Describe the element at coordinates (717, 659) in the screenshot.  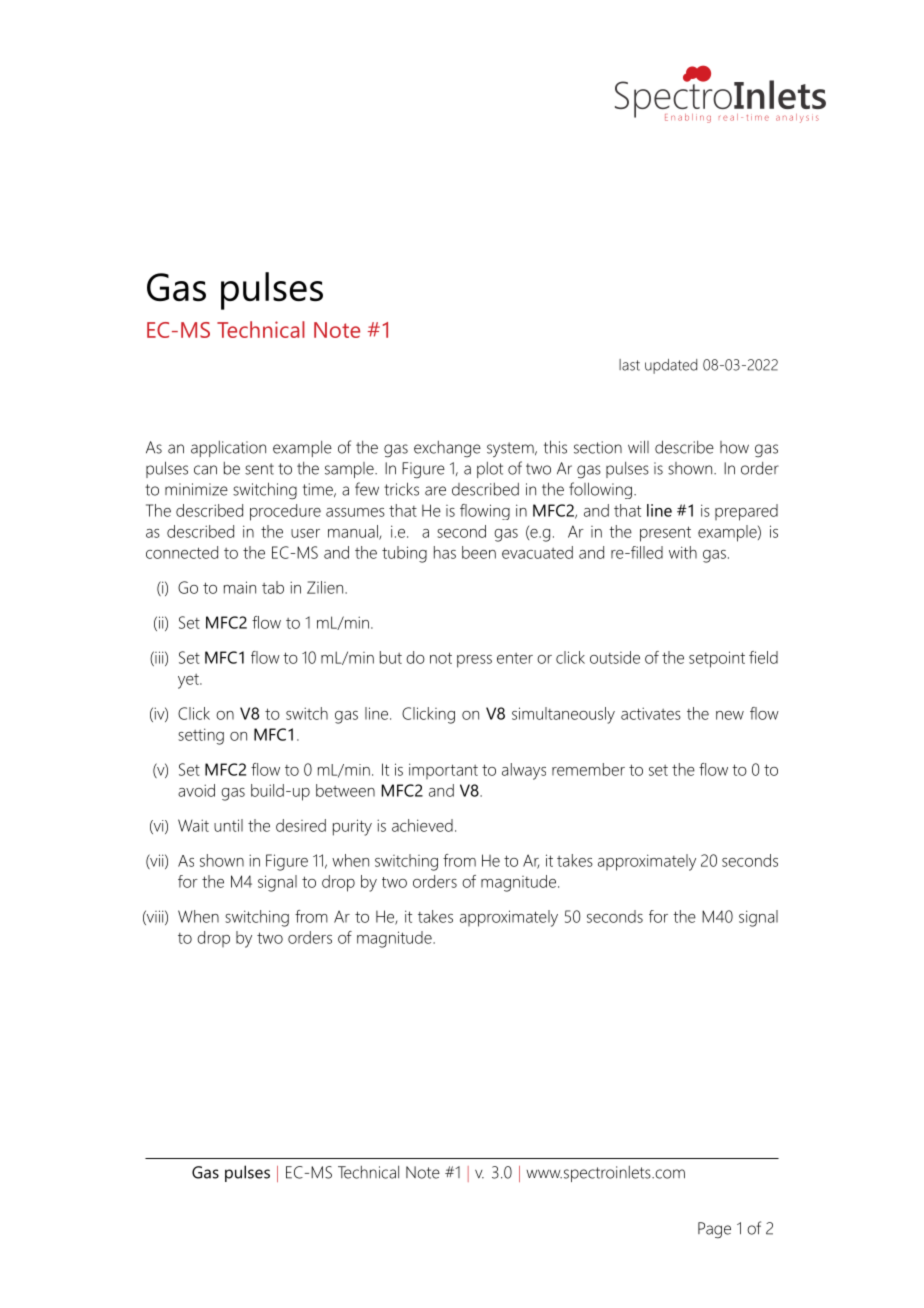
I see `setpoint` at that location.
